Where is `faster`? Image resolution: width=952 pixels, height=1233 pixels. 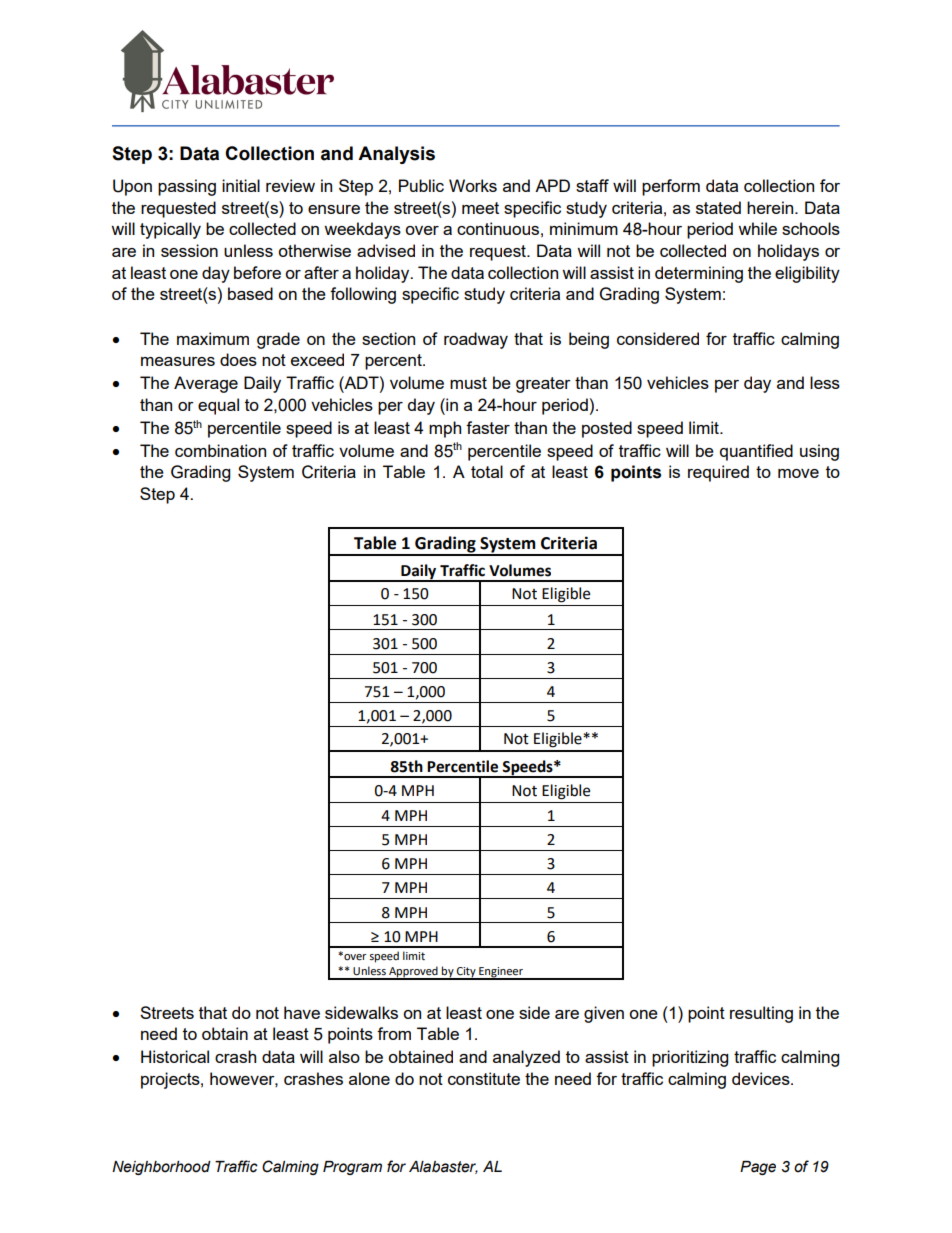
faster is located at coordinates (488, 427).
